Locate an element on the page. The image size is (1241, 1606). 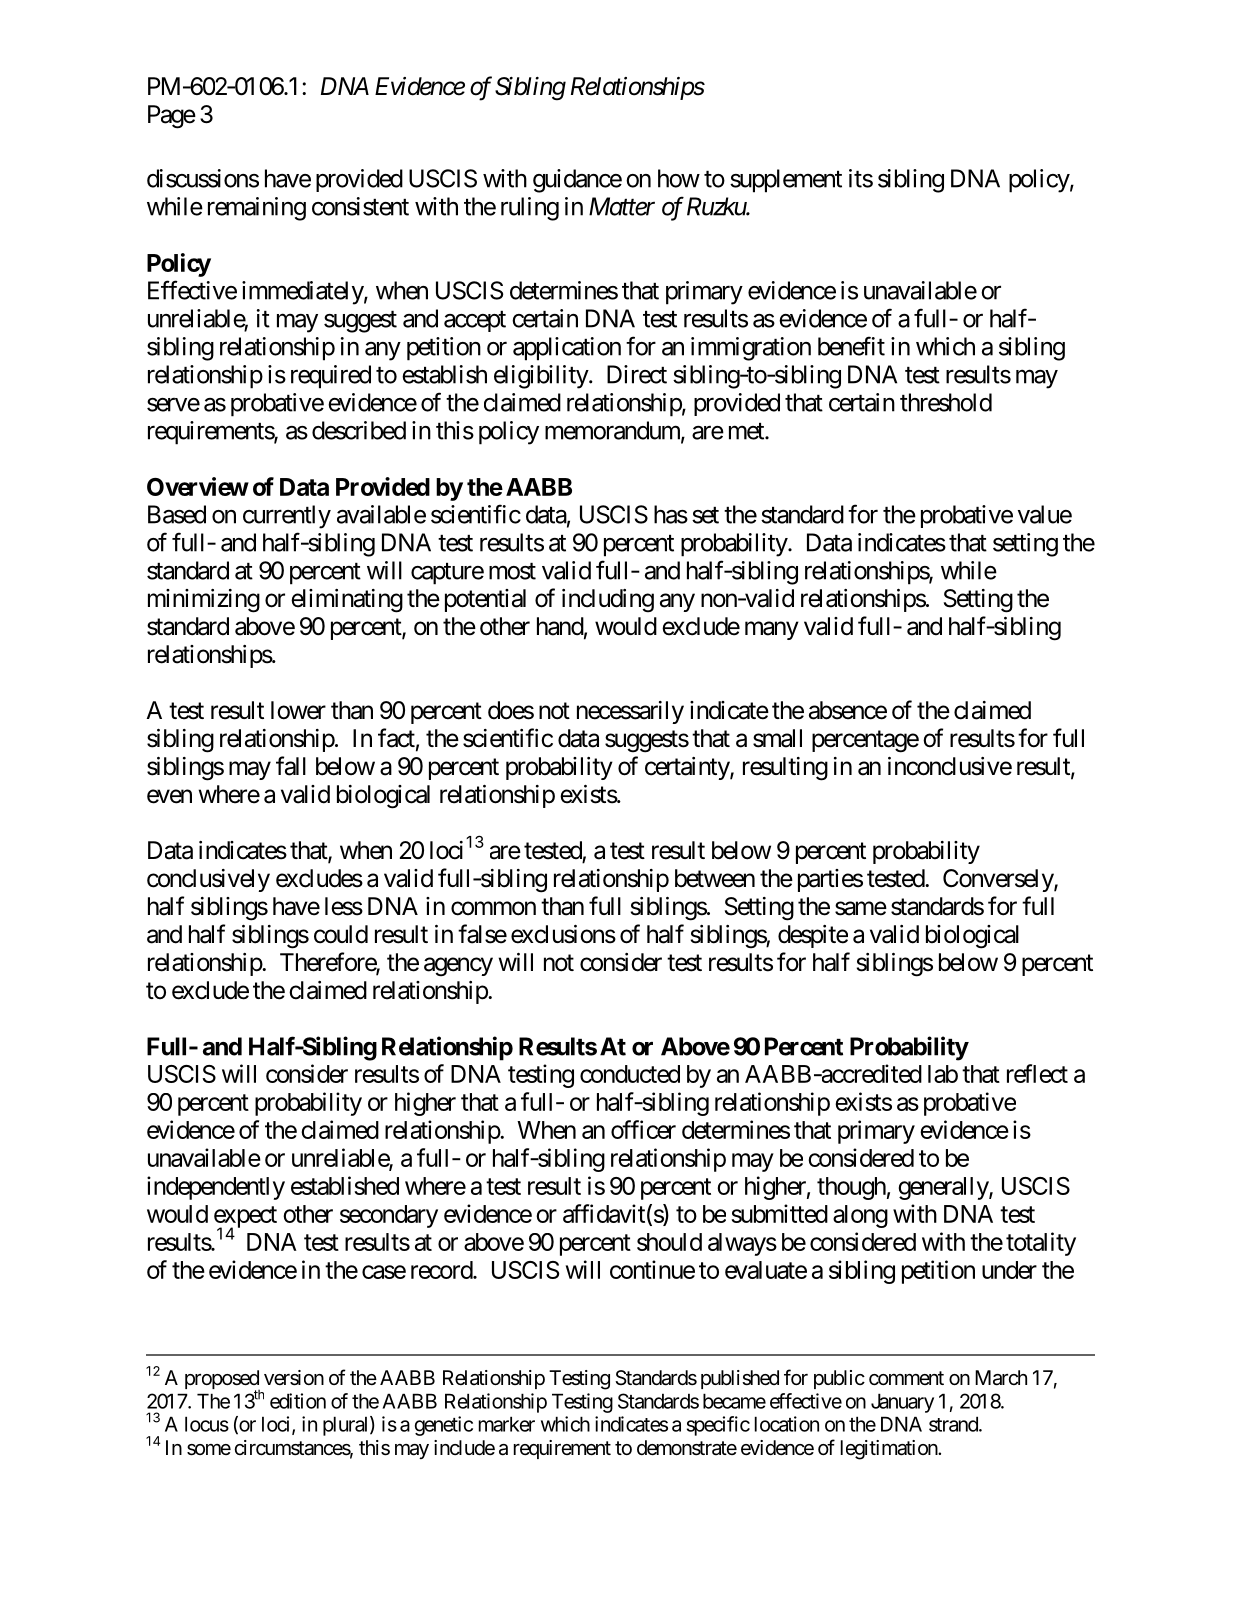
independently is located at coordinates (216, 1188).
